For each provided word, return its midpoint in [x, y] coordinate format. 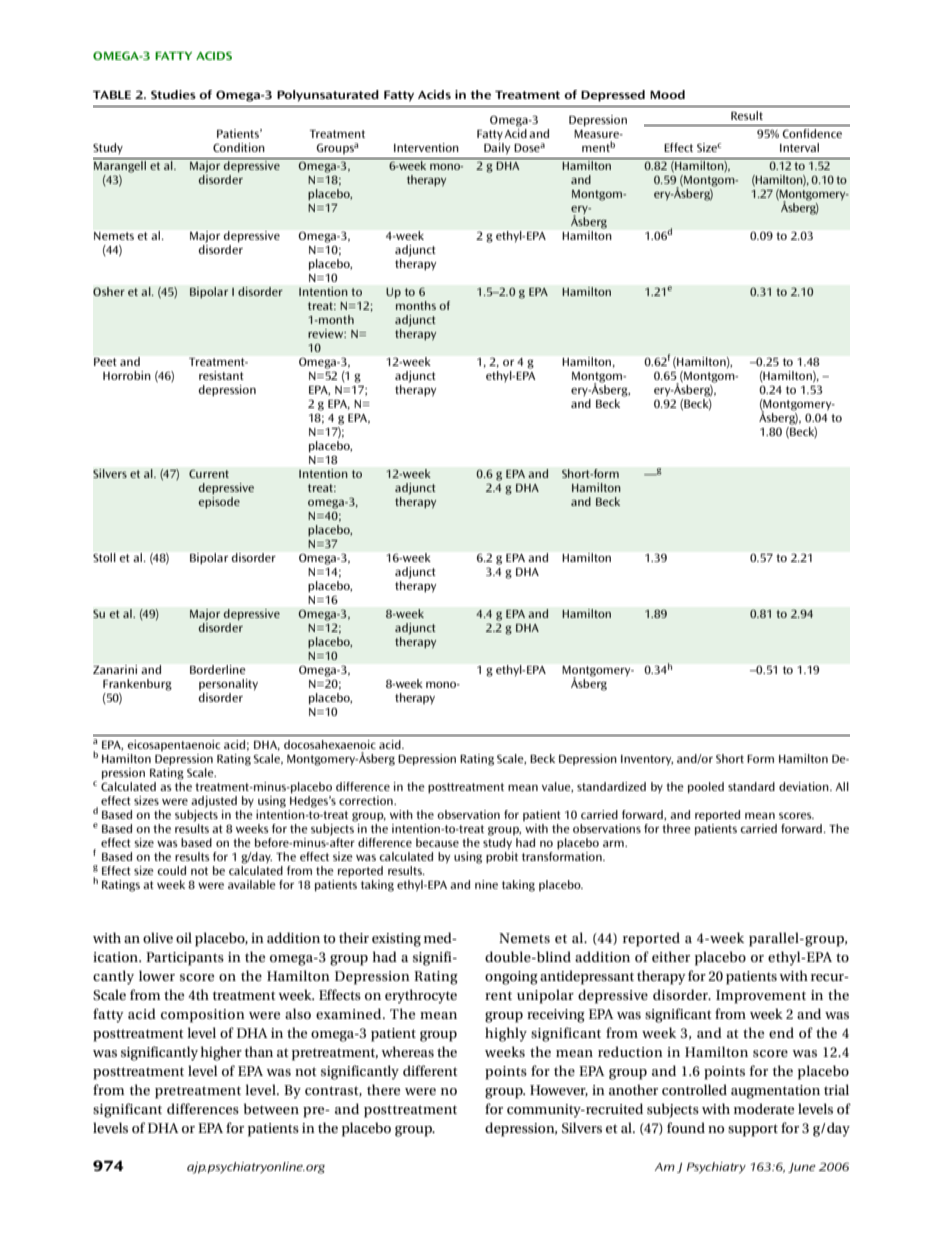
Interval [799, 147]
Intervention [426, 147]
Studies [173, 94]
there [383, 1089]
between [271, 1108]
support [753, 1130]
